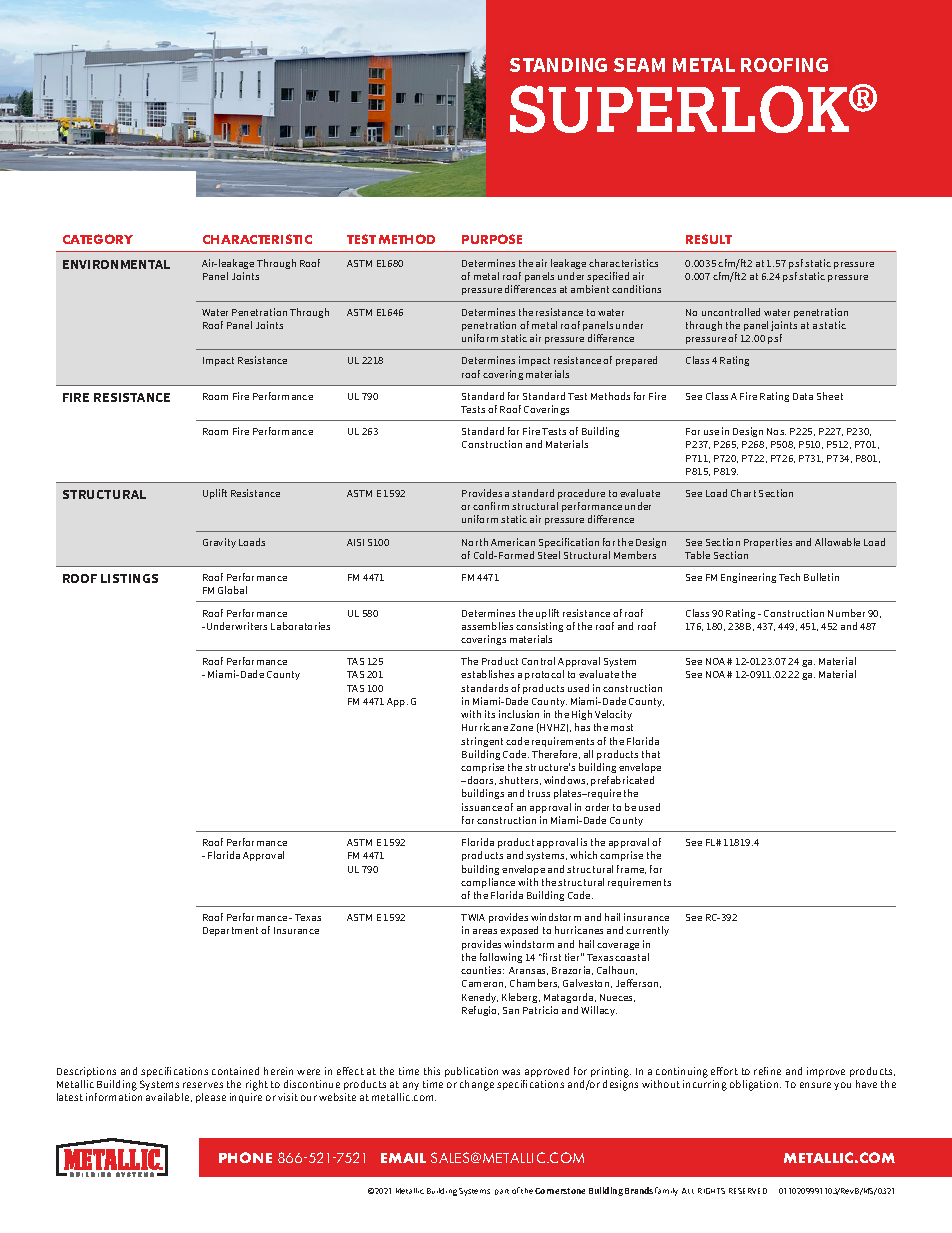  Describe the element at coordinates (245, 1157) in the page. I see `PHONE` at that location.
